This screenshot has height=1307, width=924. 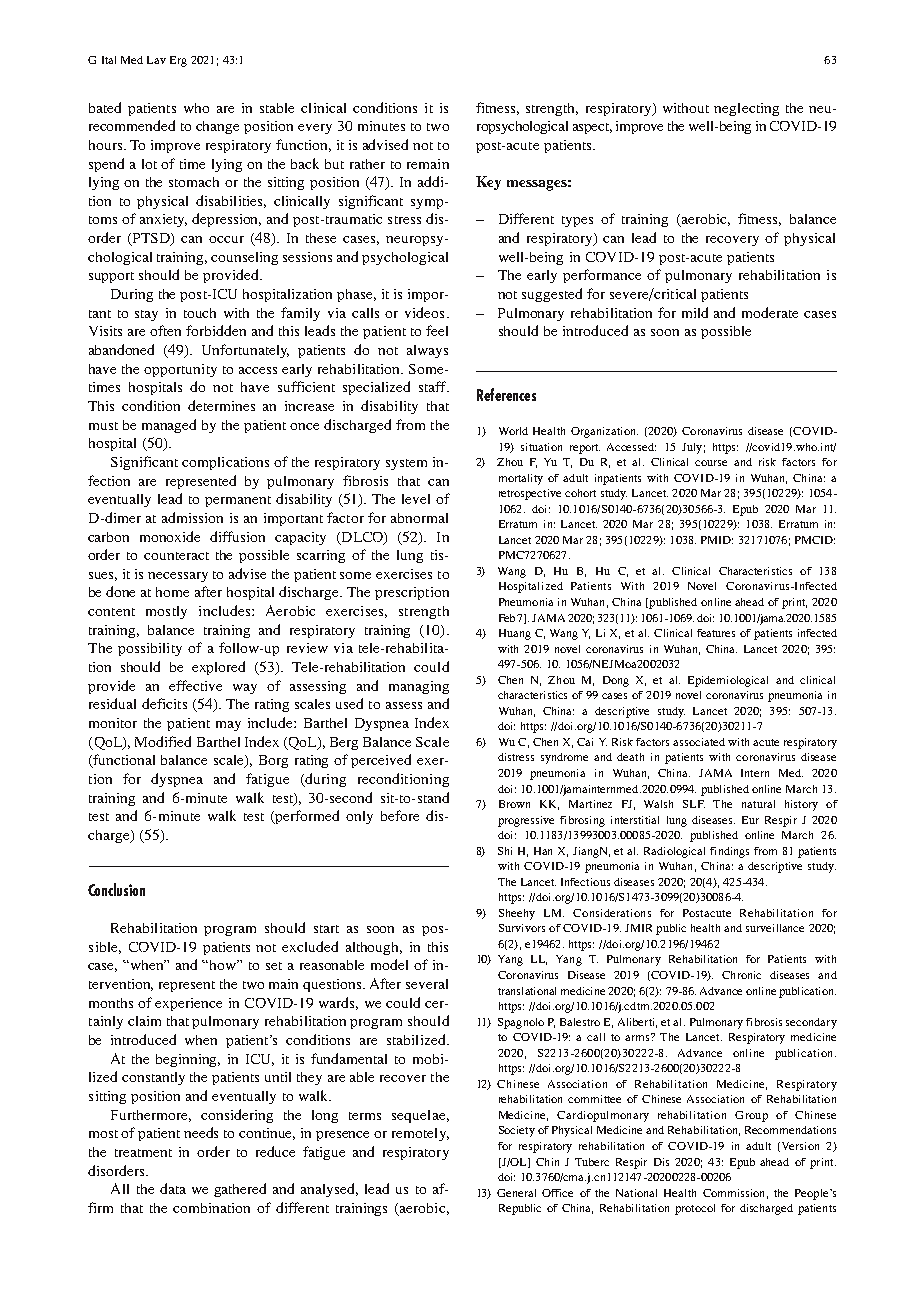 I want to click on neglecting, so click(x=746, y=109).
